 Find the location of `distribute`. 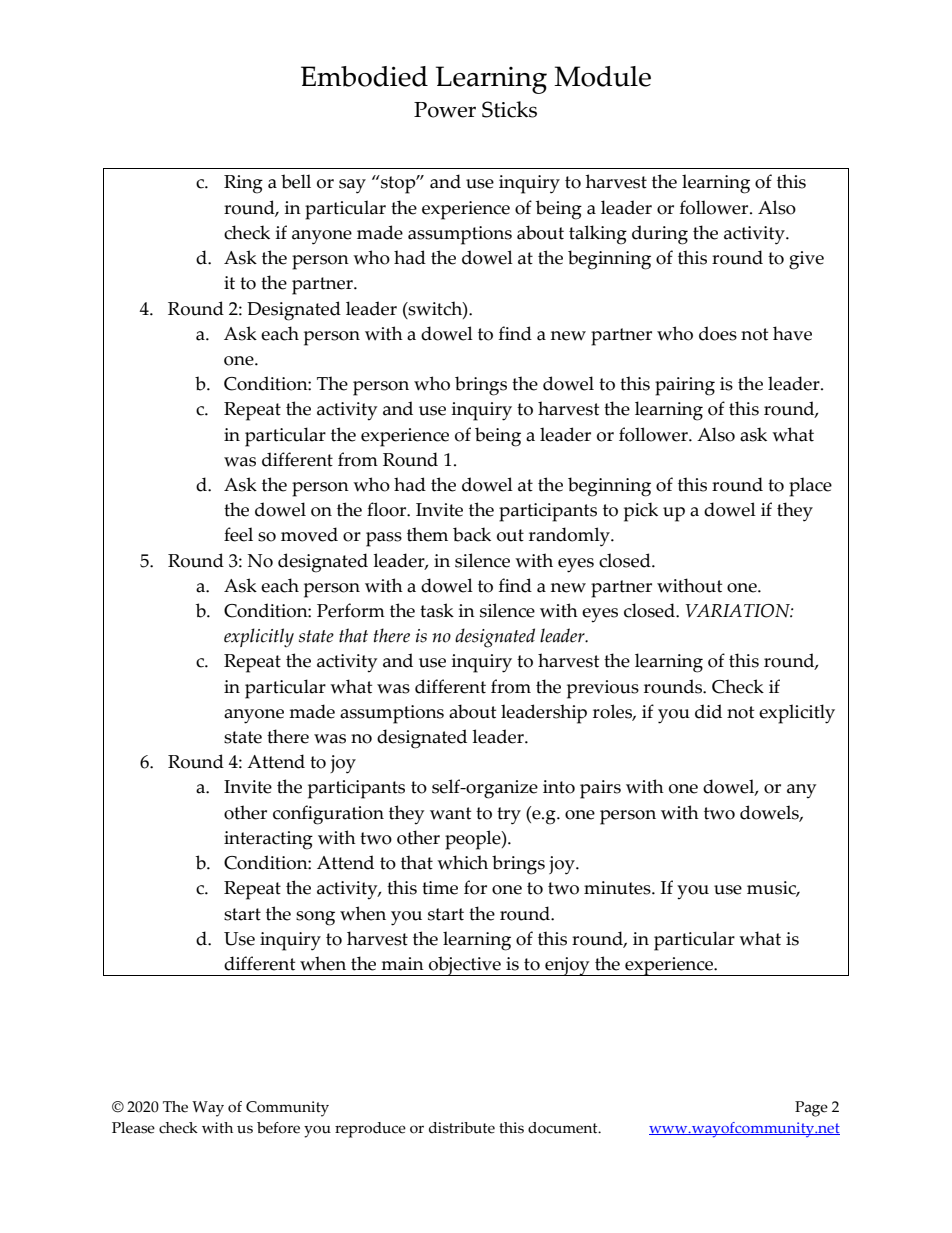

distribute is located at coordinates (462, 1128).
